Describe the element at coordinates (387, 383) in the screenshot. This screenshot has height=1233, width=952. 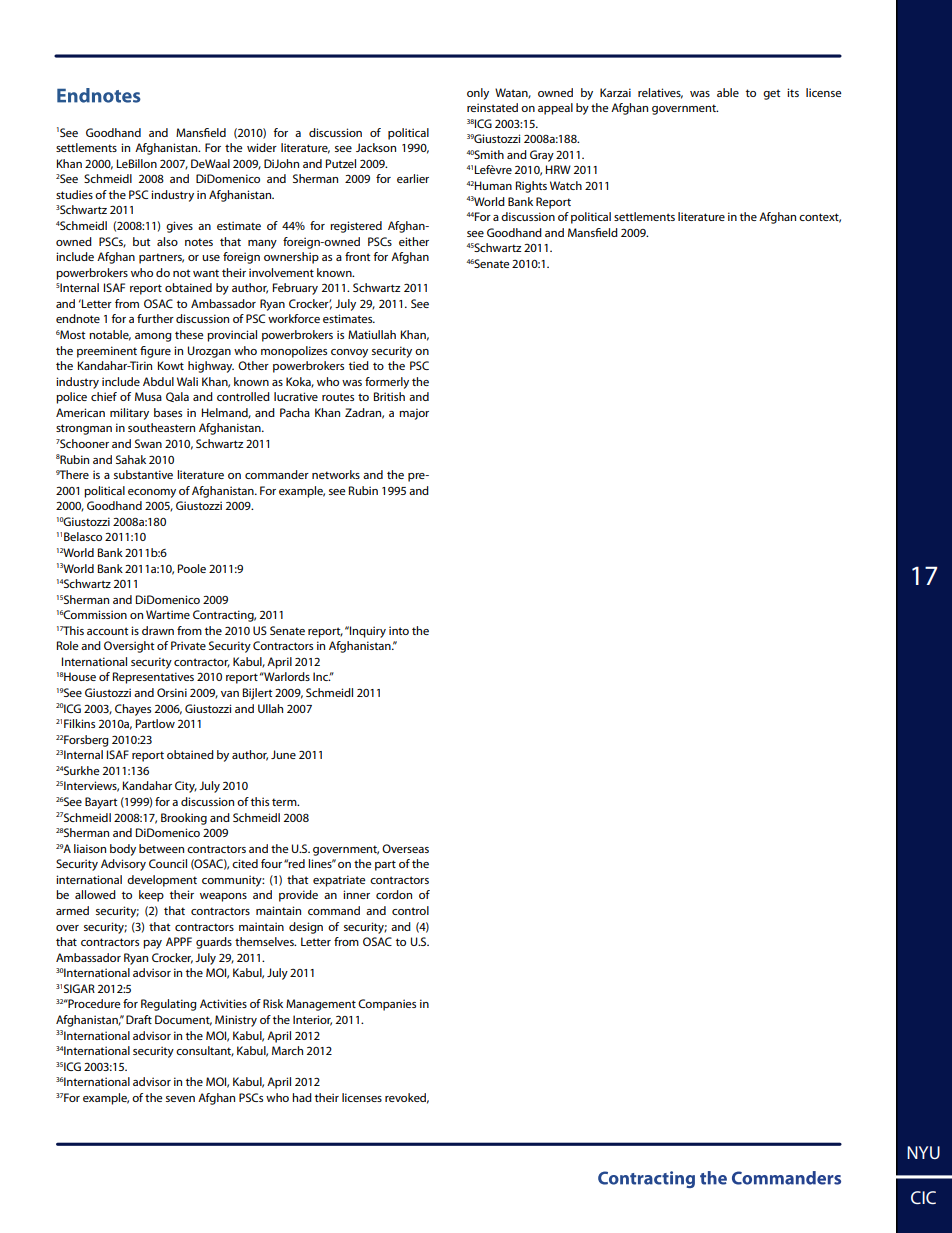
I see `formerly` at that location.
